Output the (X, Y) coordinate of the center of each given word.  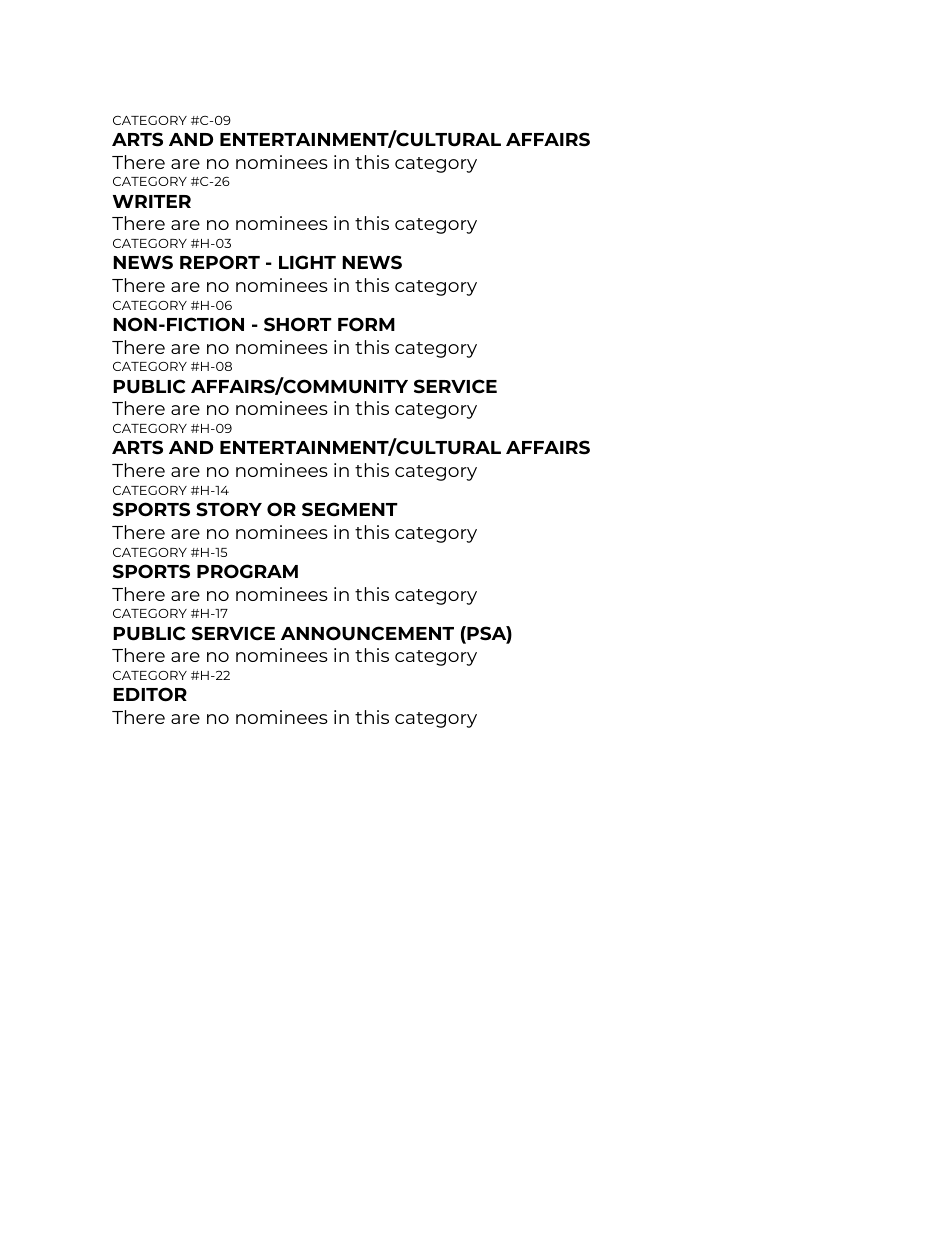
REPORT (220, 262)
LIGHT (307, 262)
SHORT (298, 324)
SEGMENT (350, 509)
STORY (229, 509)
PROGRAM (247, 571)
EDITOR (150, 694)
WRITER (152, 201)
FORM (366, 324)
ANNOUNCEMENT (367, 633)
